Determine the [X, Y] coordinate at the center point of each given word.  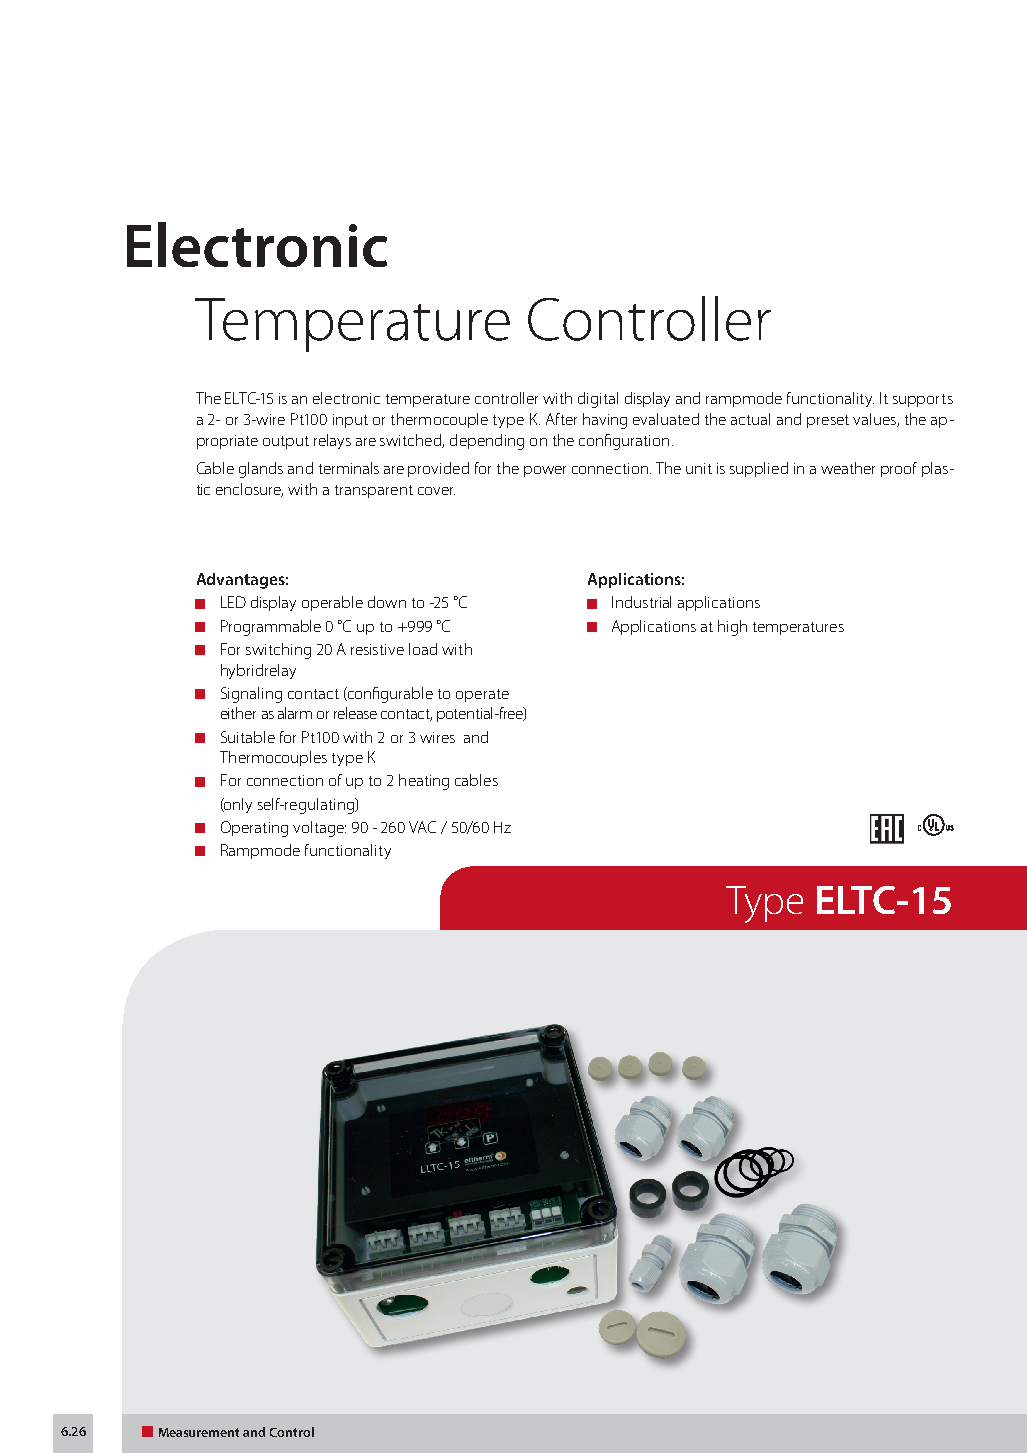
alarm [295, 713]
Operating [254, 829]
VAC [422, 827]
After [561, 419]
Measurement [199, 1432]
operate [482, 695]
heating [424, 782]
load [423, 649]
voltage [319, 829]
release [355, 713]
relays [332, 441]
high [732, 628]
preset [828, 421]
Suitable [248, 737]
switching [278, 651]
